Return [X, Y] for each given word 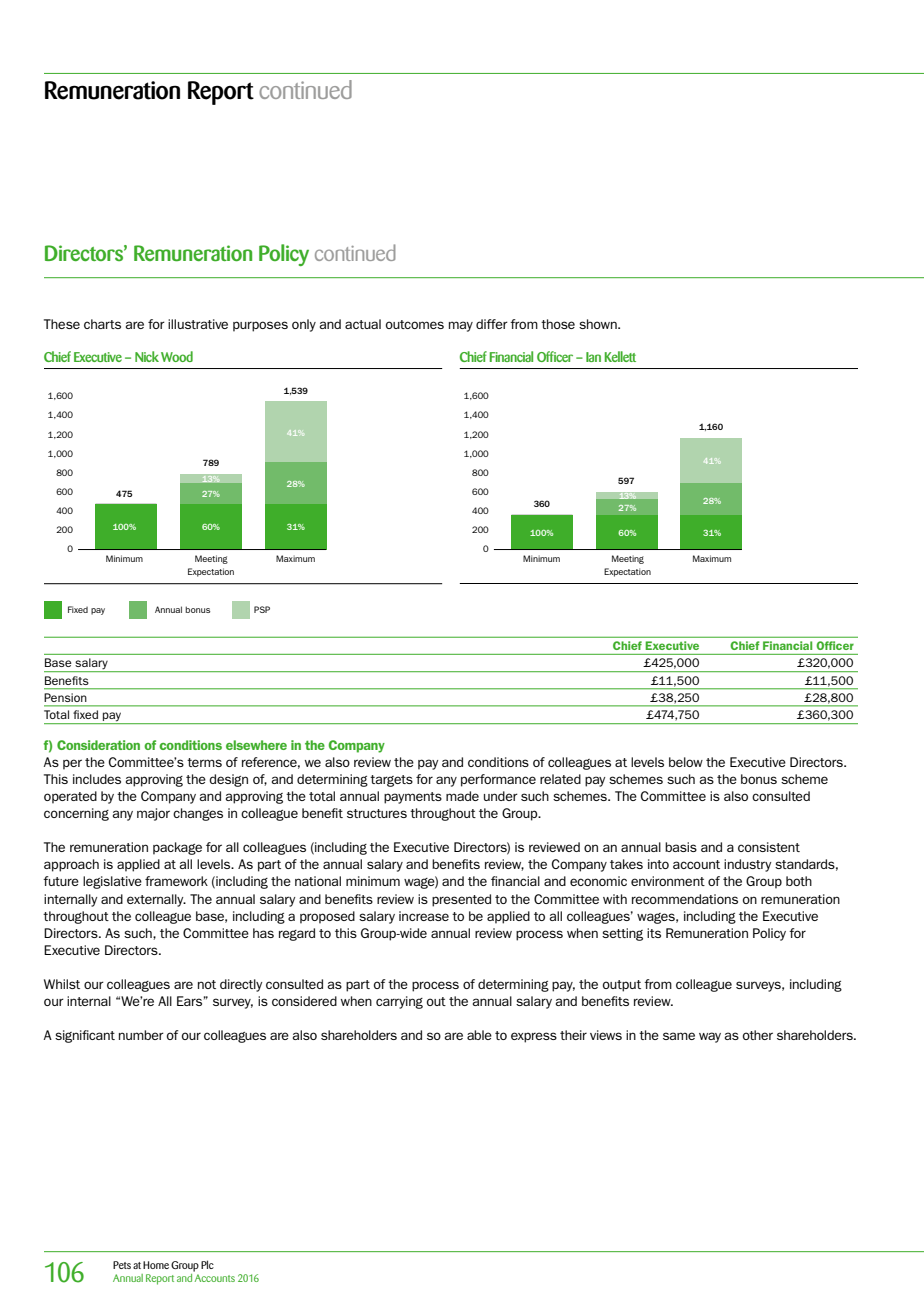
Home [156, 1265]
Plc [207, 1264]
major [153, 814]
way [710, 1037]
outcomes [415, 324]
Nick [147, 356]
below [686, 762]
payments [413, 798]
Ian [593, 357]
